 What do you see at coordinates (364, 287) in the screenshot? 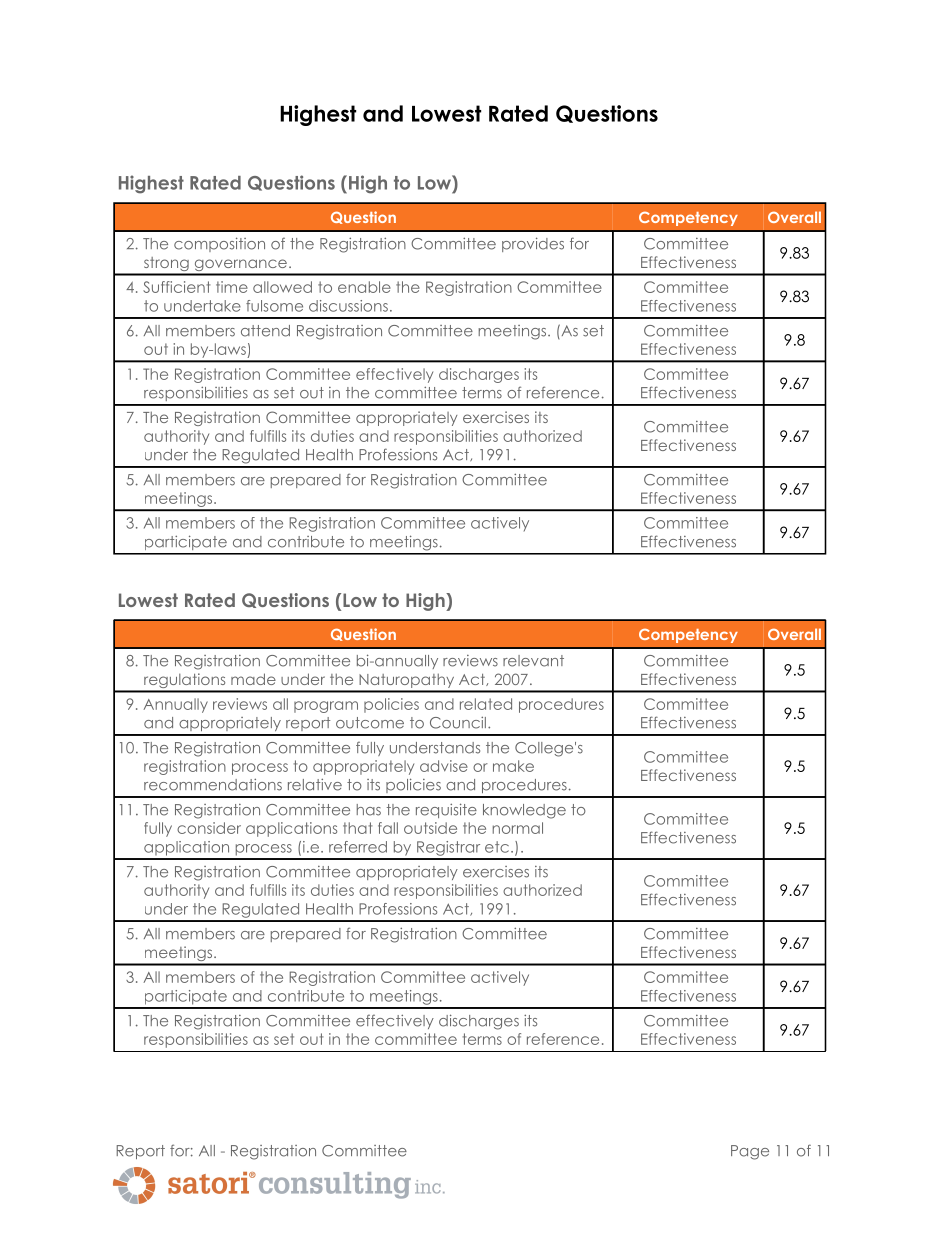
I see `enable` at bounding box center [364, 287].
